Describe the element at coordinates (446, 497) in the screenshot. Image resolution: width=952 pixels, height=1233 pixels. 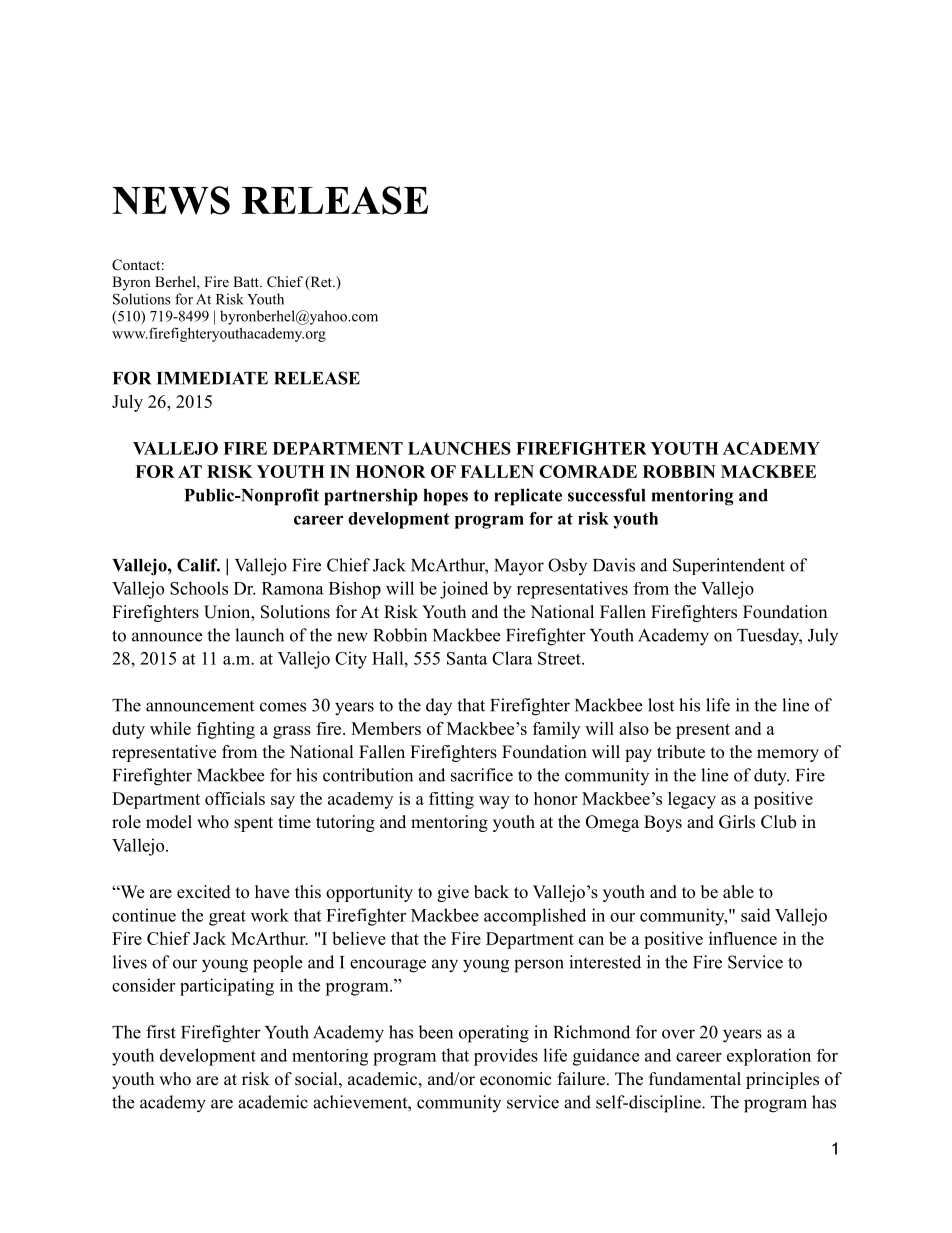
I see `hopes` at that location.
